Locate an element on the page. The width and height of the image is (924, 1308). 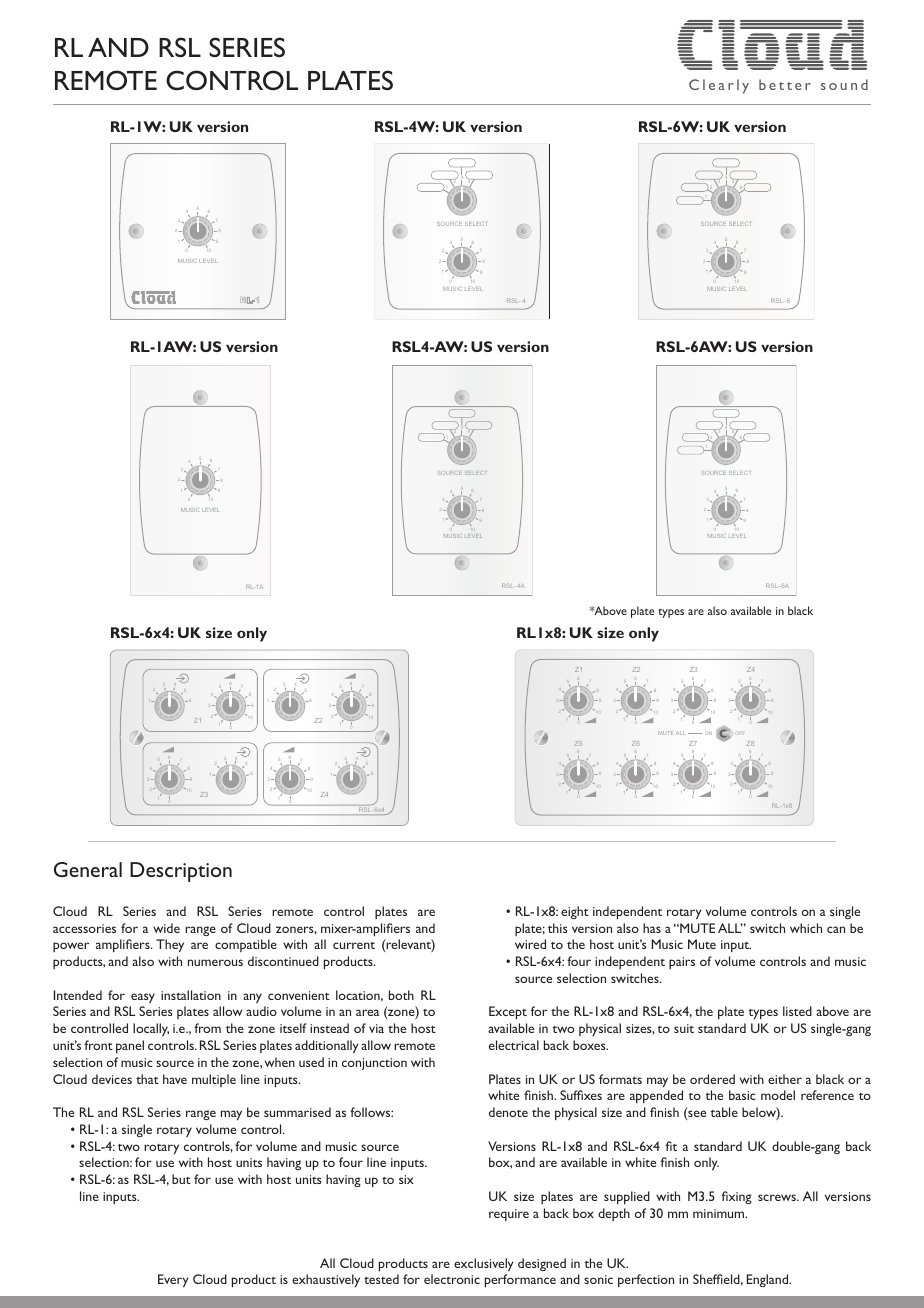
General is located at coordinates (88, 869).
